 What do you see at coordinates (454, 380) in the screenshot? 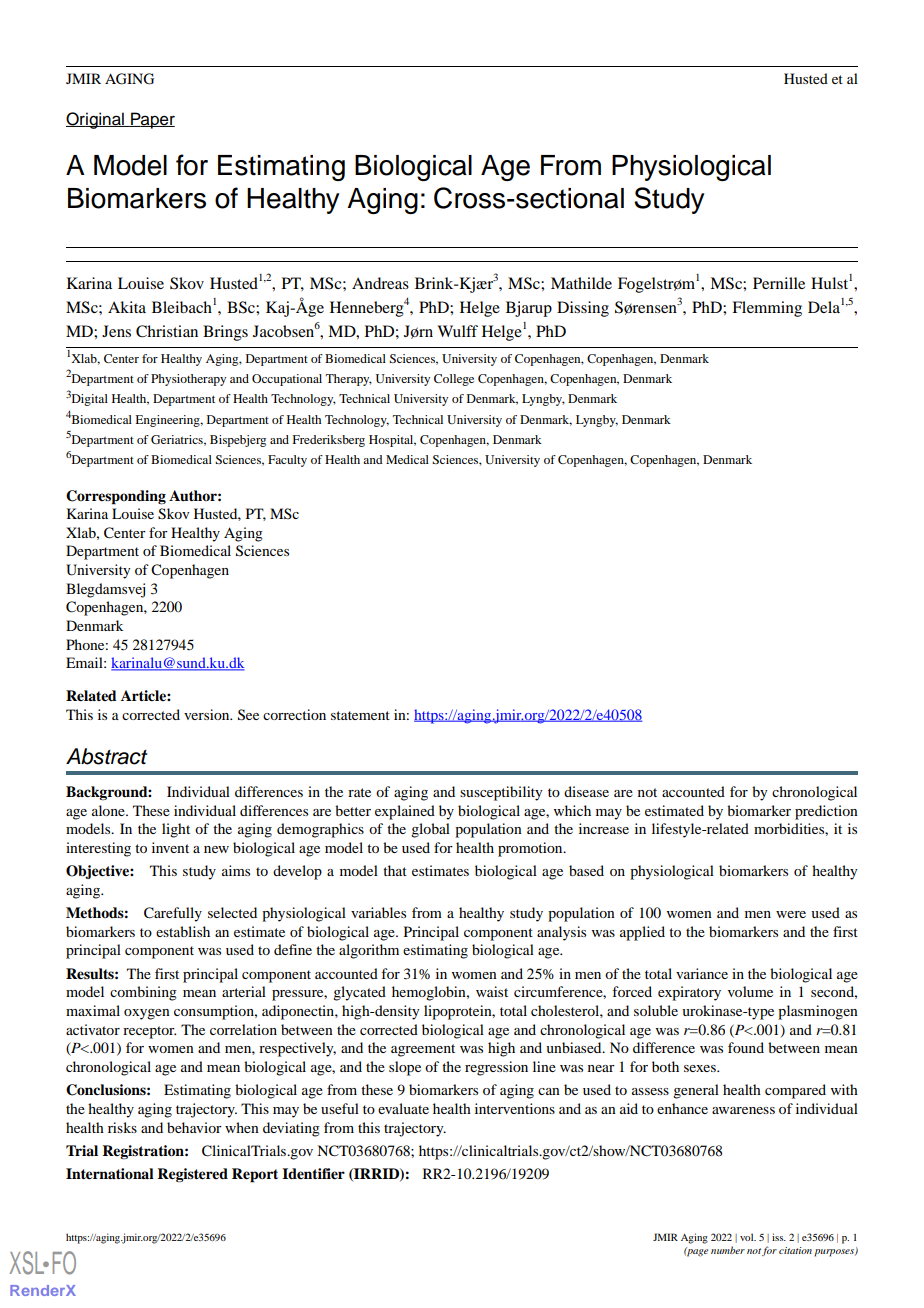
I see `College` at bounding box center [454, 380].
